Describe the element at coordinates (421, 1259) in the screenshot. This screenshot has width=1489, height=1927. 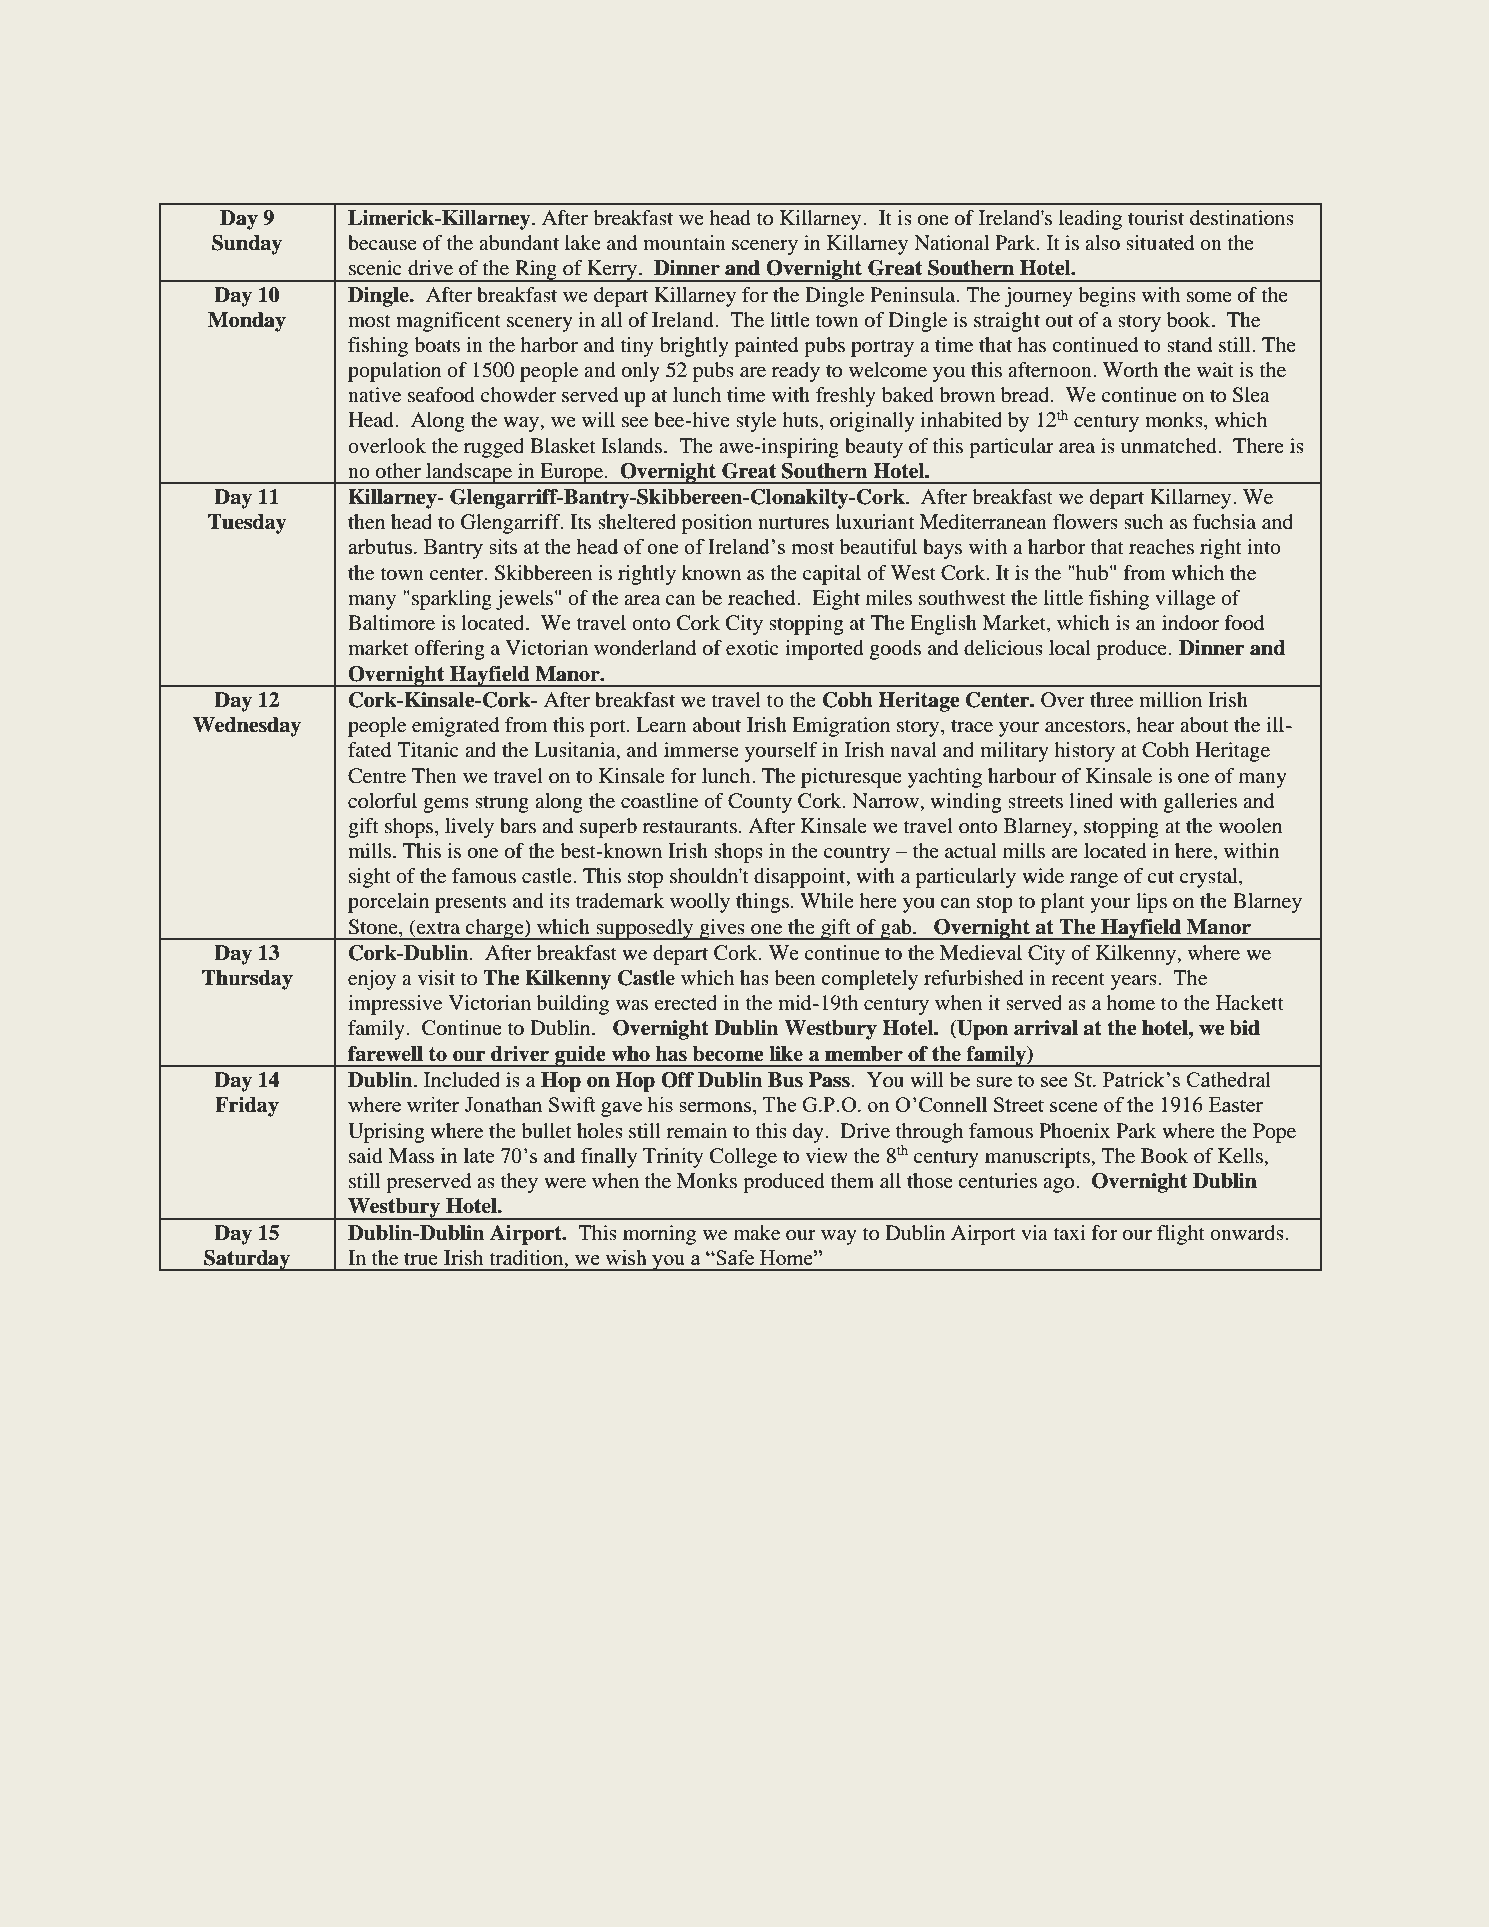
I see `true` at that location.
